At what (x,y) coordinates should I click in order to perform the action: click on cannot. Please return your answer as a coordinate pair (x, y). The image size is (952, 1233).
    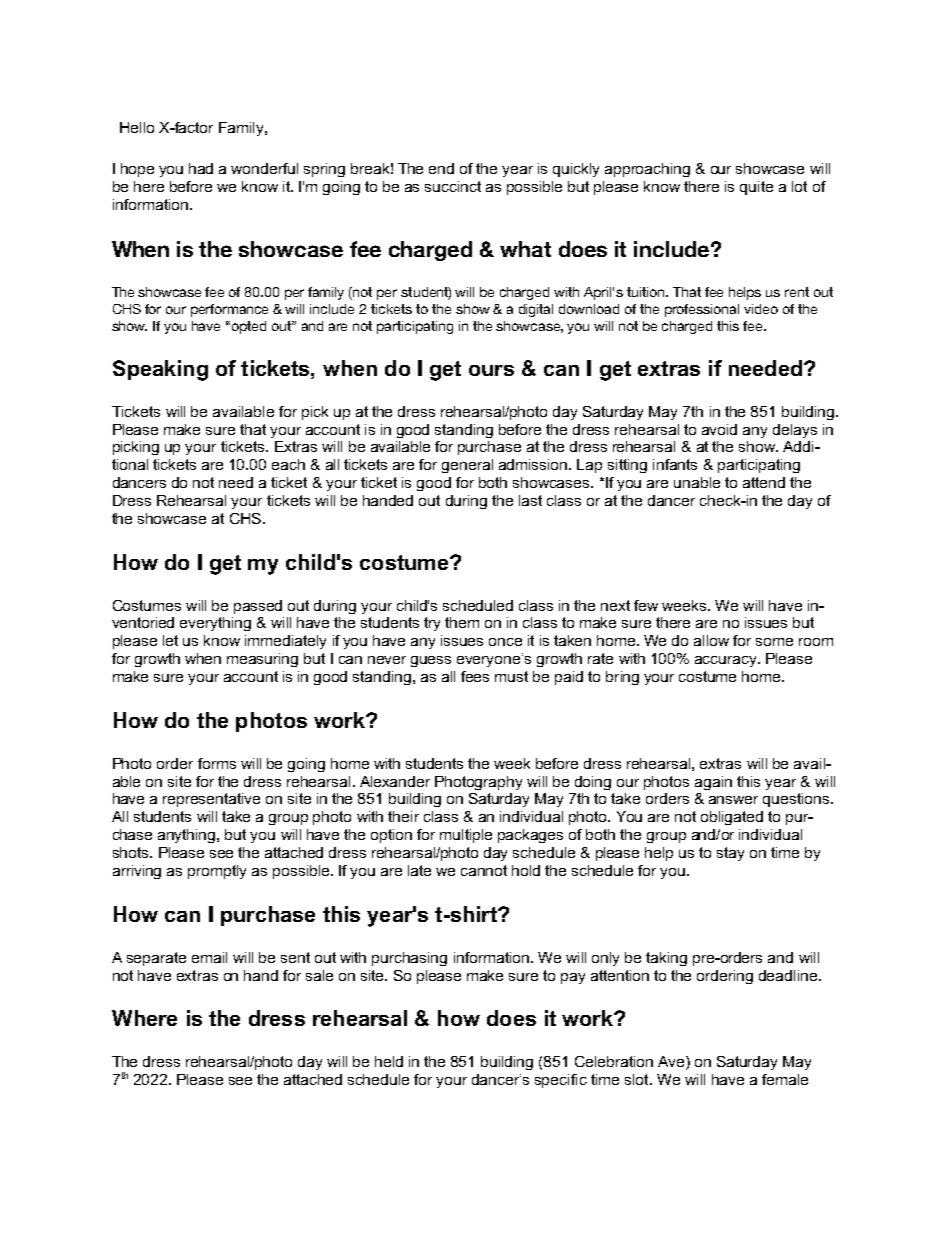
    Looking at the image, I should click on (484, 870).
